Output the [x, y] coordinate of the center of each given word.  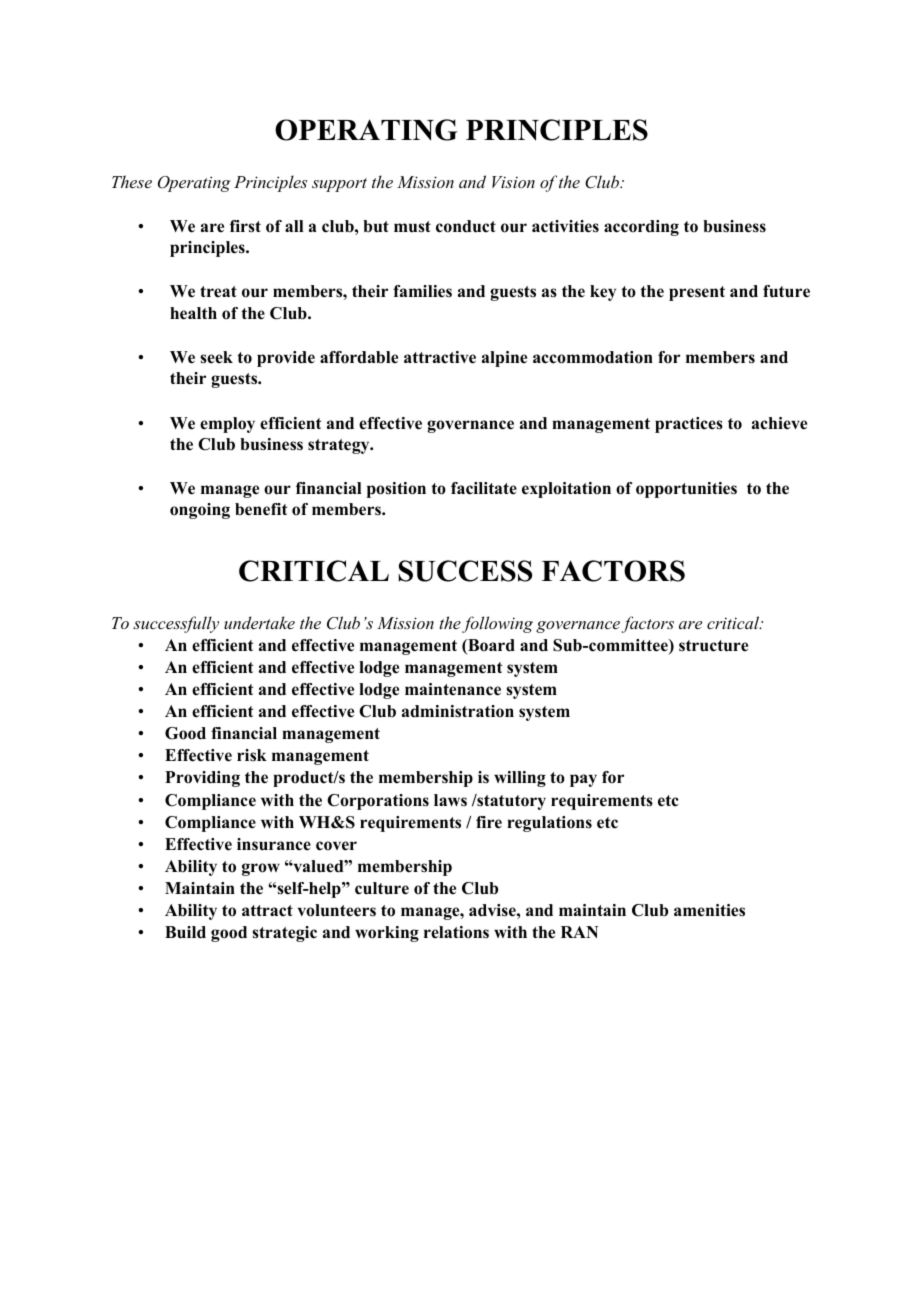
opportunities [686, 490]
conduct [466, 226]
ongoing [200, 511]
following [497, 624]
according [641, 228]
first [245, 226]
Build [185, 932]
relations [456, 932]
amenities [709, 910]
